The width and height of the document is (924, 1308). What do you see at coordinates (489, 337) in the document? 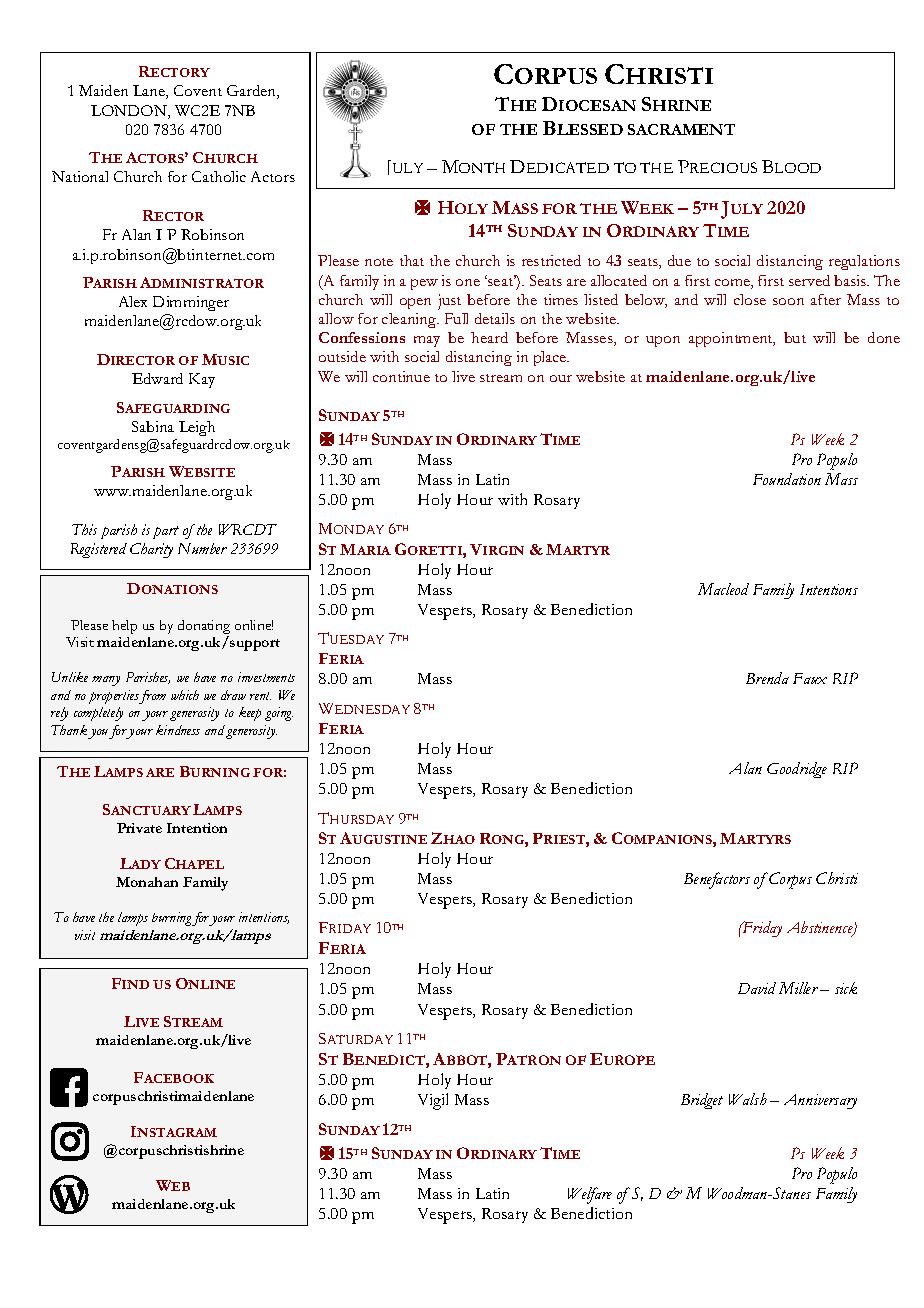
I see `heard` at bounding box center [489, 337].
